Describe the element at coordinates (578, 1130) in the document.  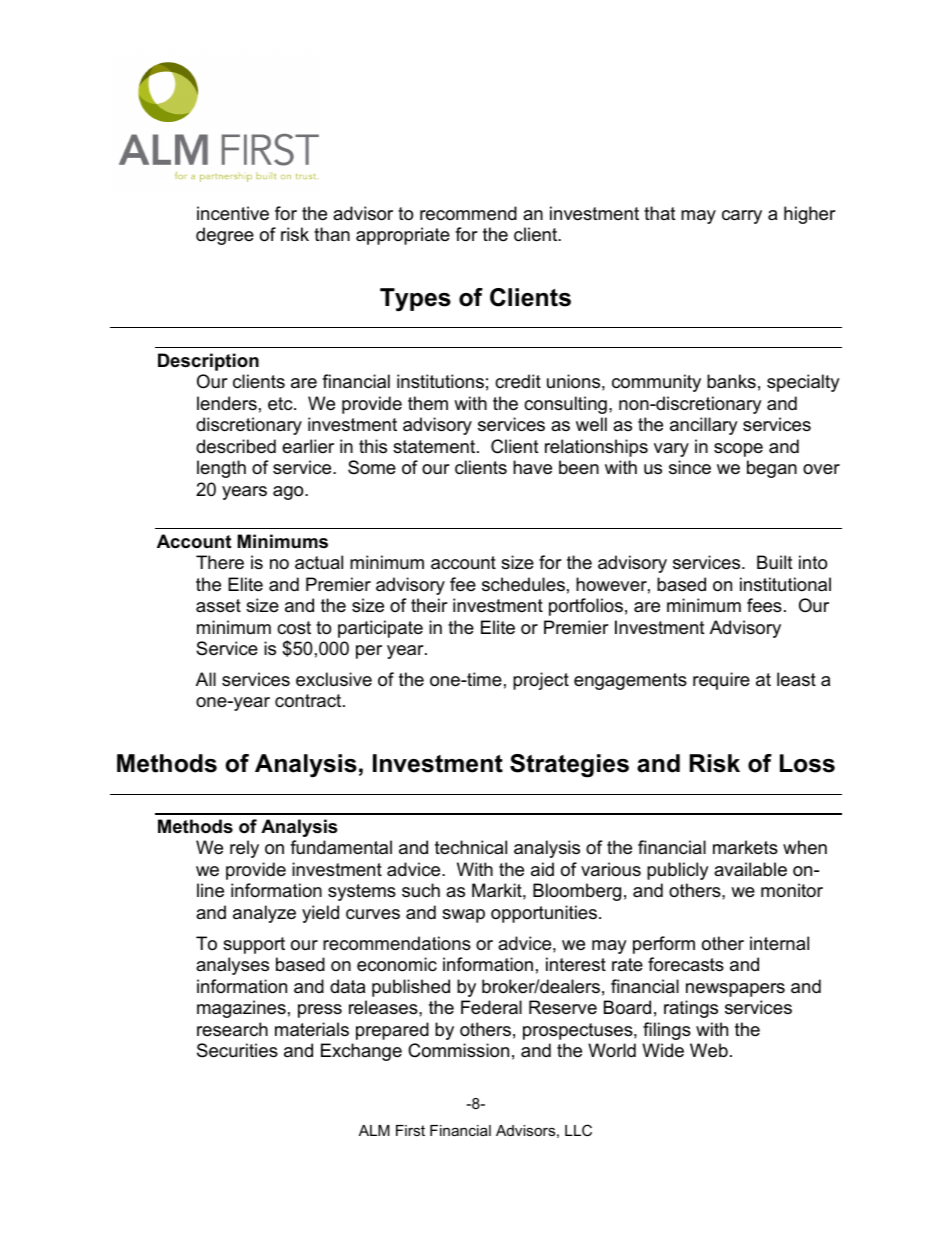
I see `LLC` at that location.
